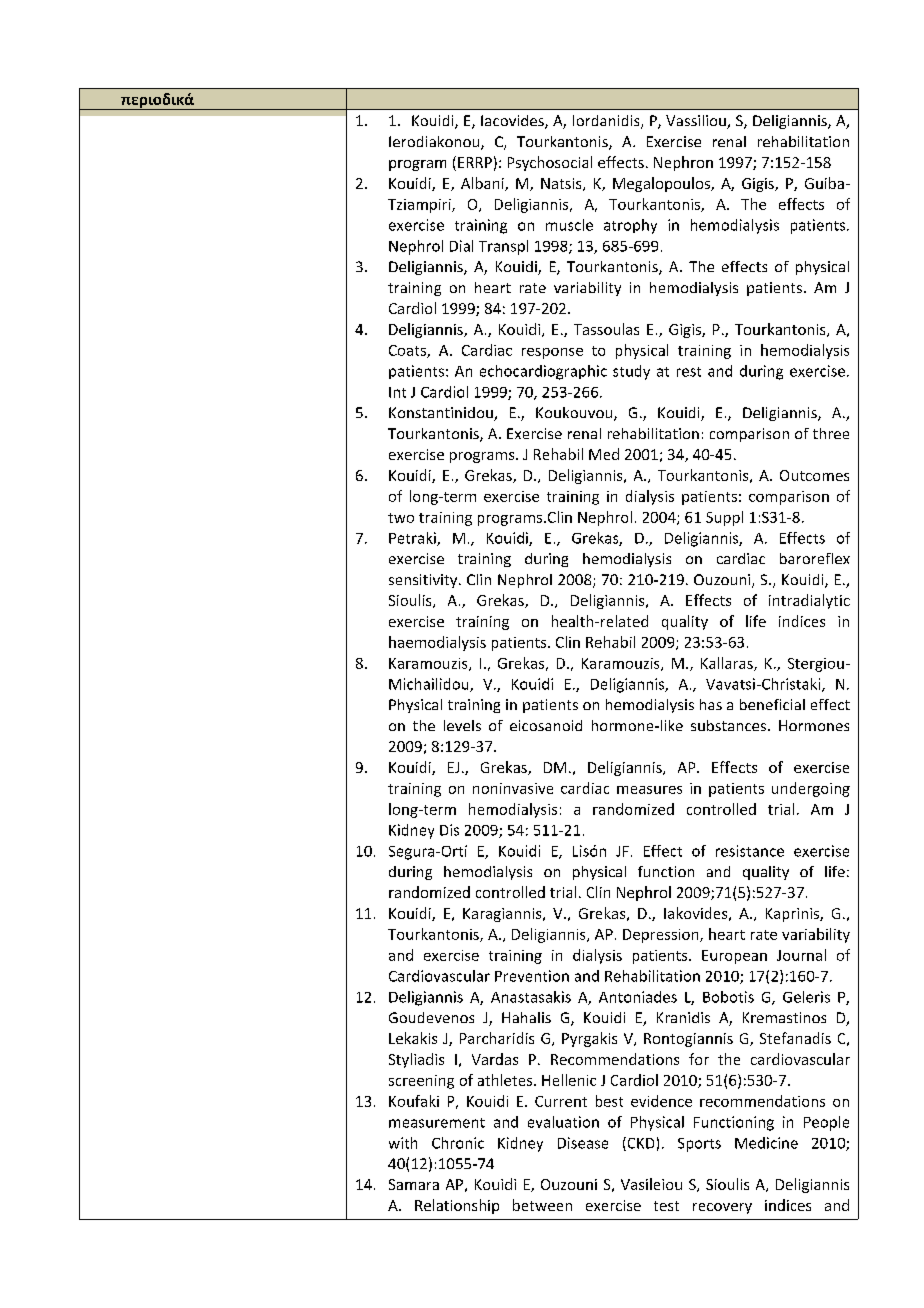 Image resolution: width=924 pixels, height=1308 pixels. What do you see at coordinates (630, 226) in the page?
I see `atrophy` at bounding box center [630, 226].
